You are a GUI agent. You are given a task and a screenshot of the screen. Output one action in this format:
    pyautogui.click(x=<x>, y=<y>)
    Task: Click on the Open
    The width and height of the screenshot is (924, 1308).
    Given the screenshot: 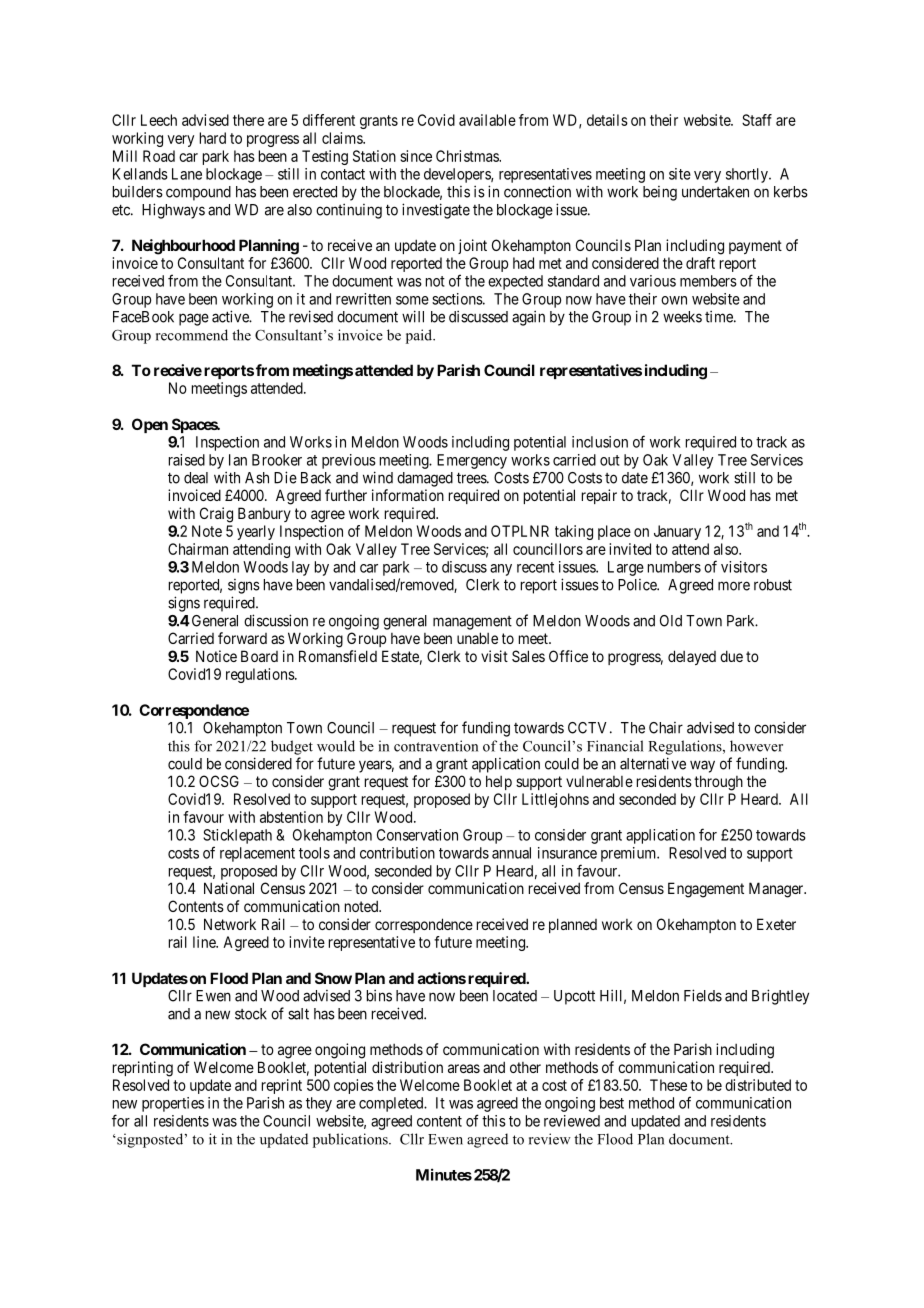 What is the action you would take?
    pyautogui.click(x=150, y=425)
